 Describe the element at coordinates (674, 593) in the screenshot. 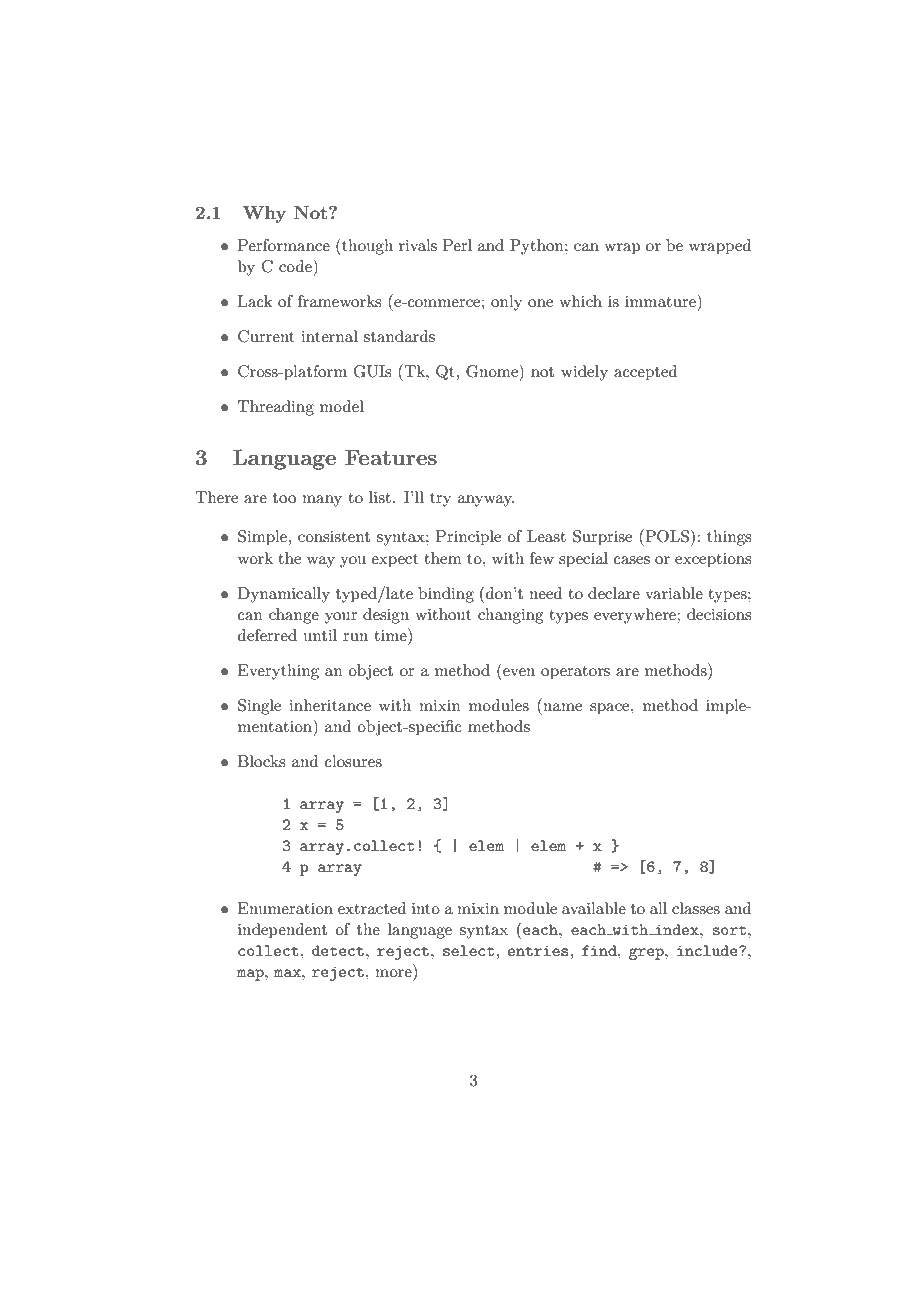

I see `variable` at that location.
